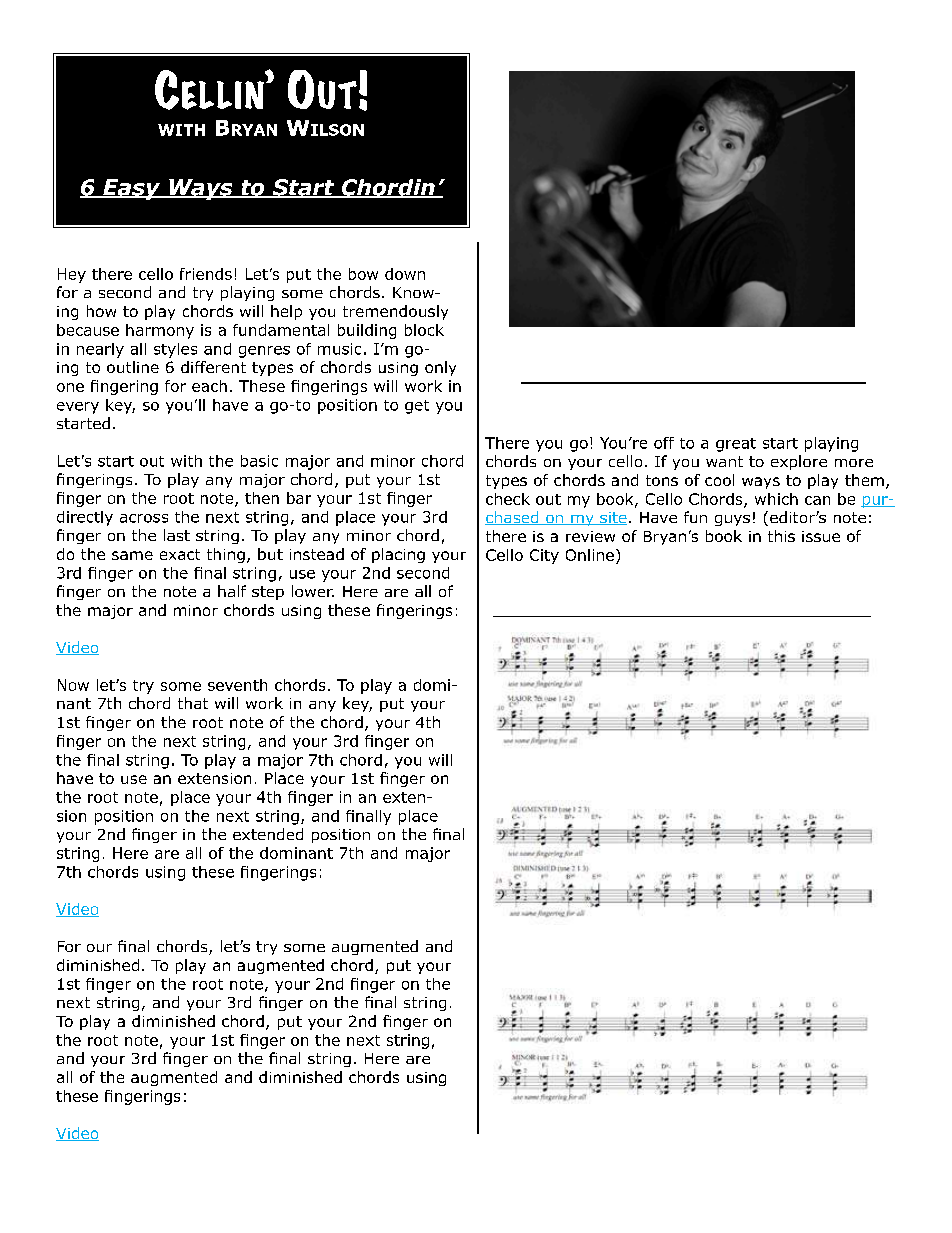 This image has width=952, height=1233. What do you see at coordinates (132, 189) in the image?
I see `Easy` at bounding box center [132, 189].
